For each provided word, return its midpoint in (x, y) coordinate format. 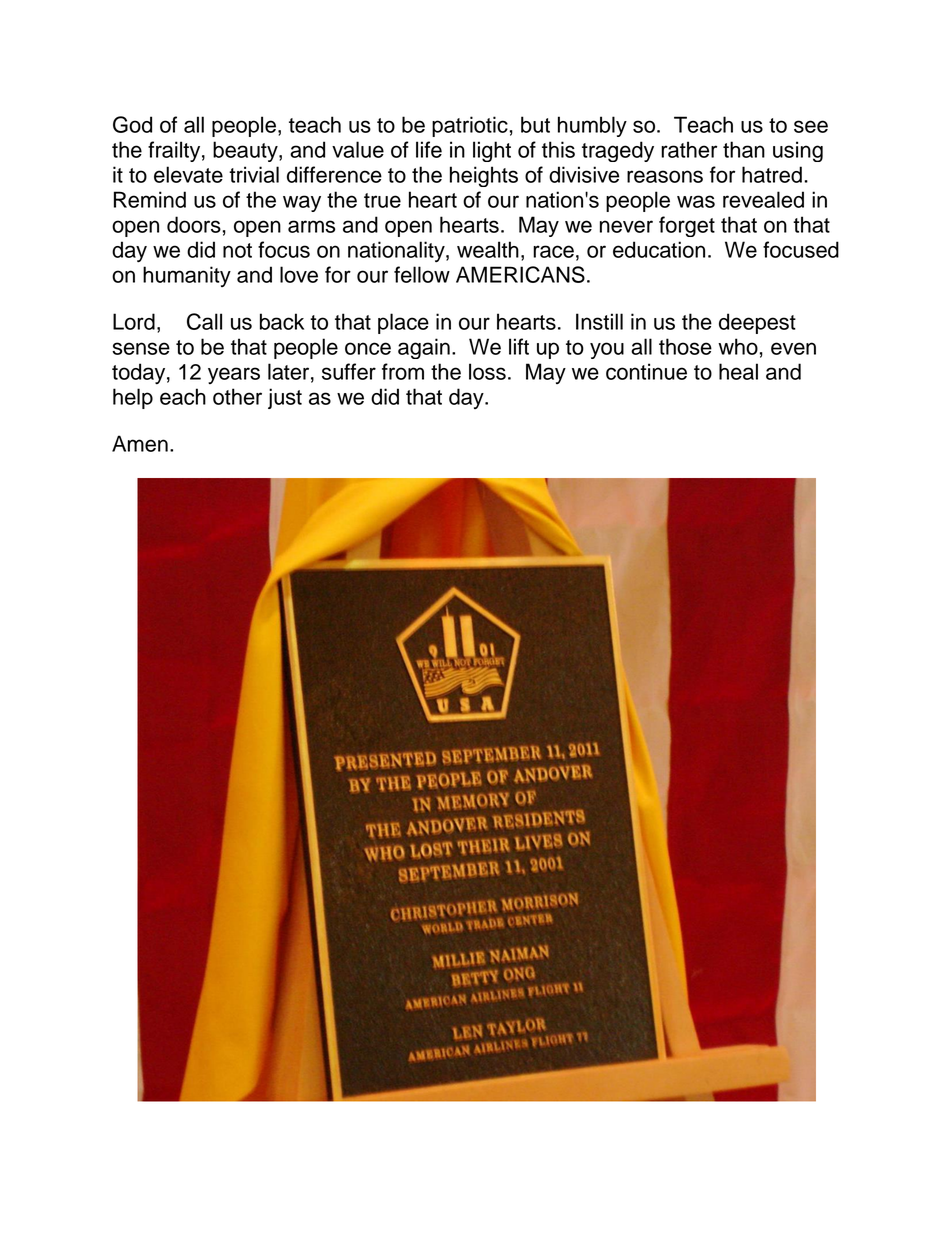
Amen (140, 443)
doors (194, 224)
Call (204, 321)
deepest (757, 323)
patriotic (470, 126)
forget (687, 226)
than (744, 149)
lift (519, 346)
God (132, 124)
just (285, 398)
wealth (488, 249)
